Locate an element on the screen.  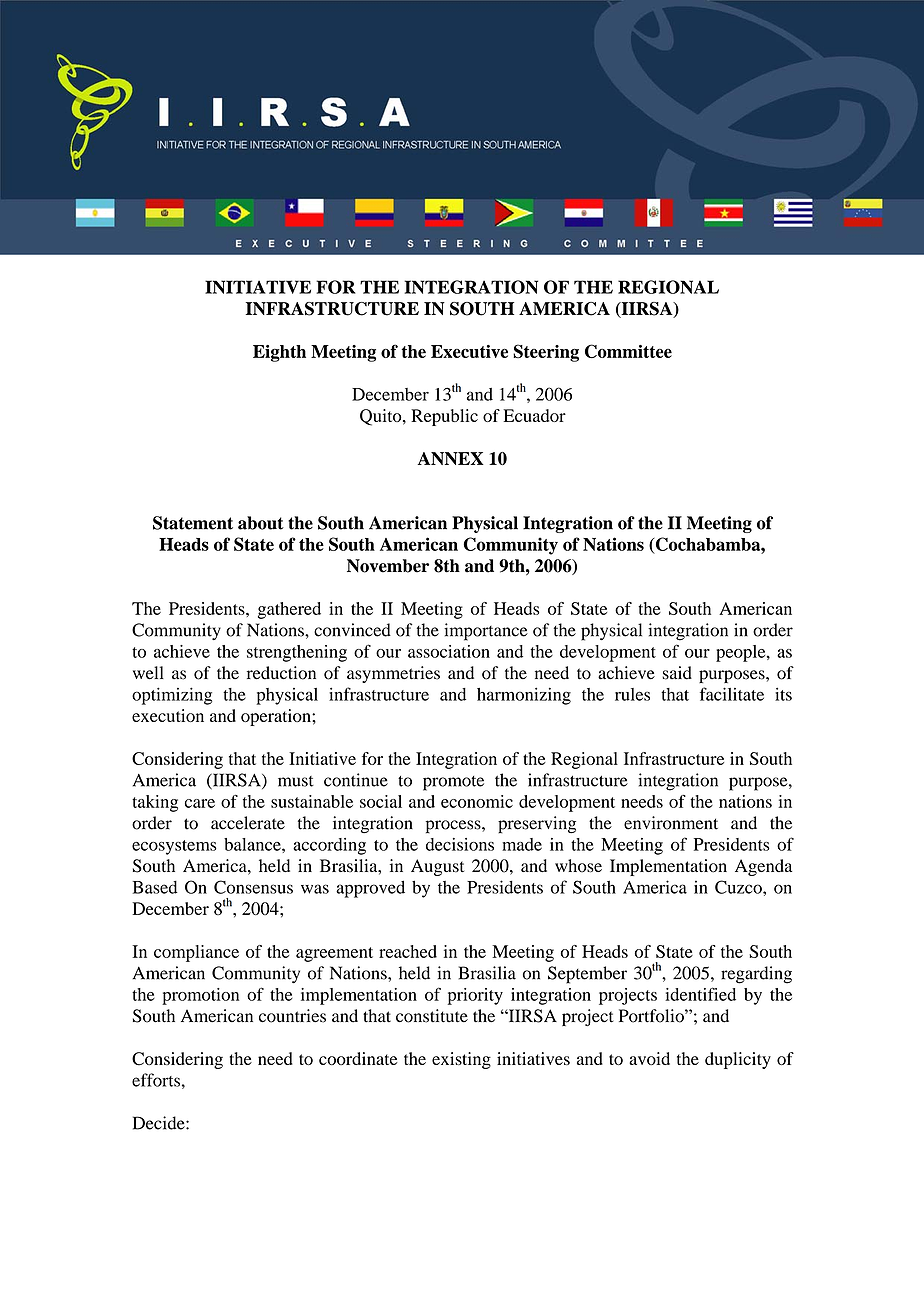
Executive is located at coordinates (469, 351).
